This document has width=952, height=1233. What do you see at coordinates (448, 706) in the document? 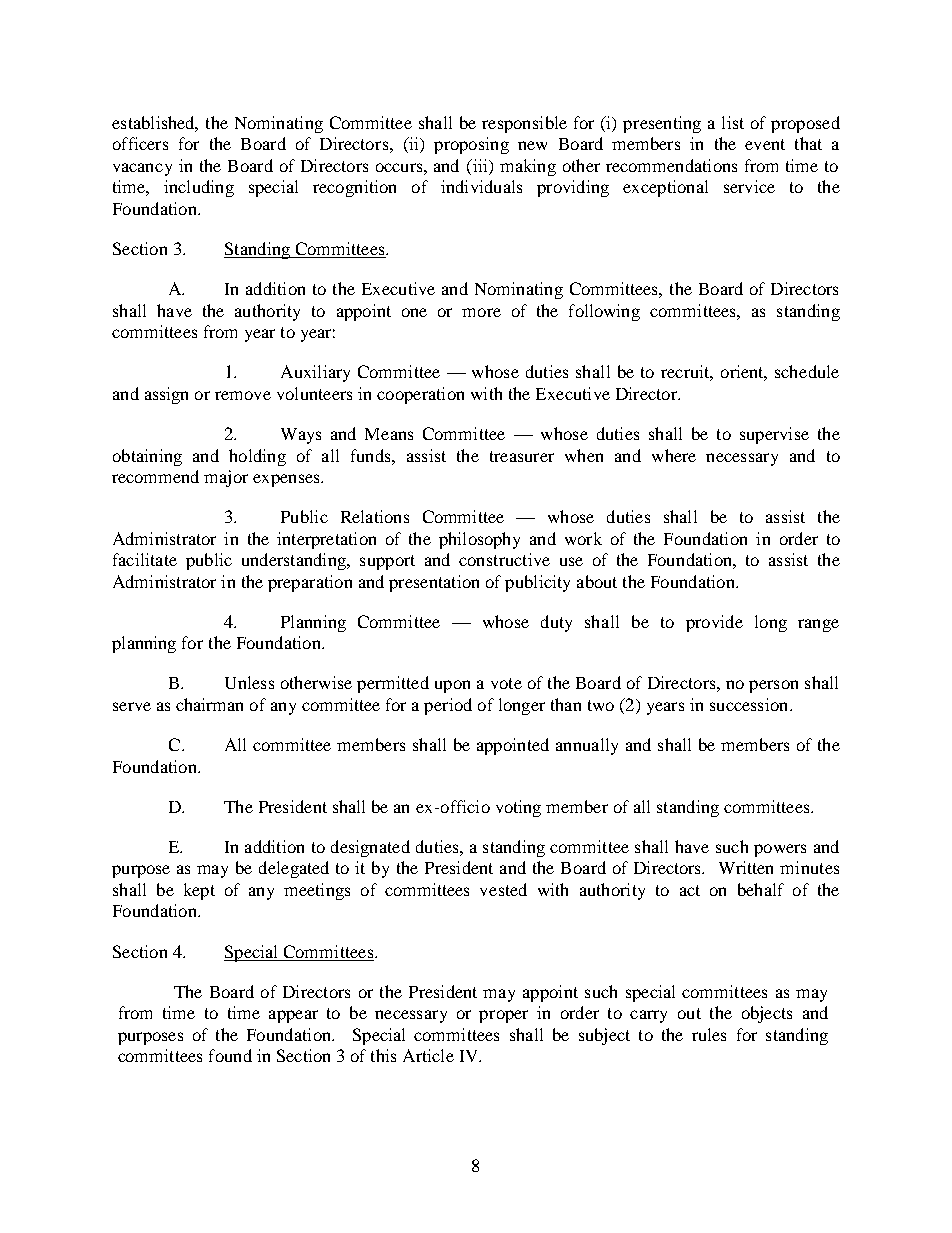
I see `period` at bounding box center [448, 706].
